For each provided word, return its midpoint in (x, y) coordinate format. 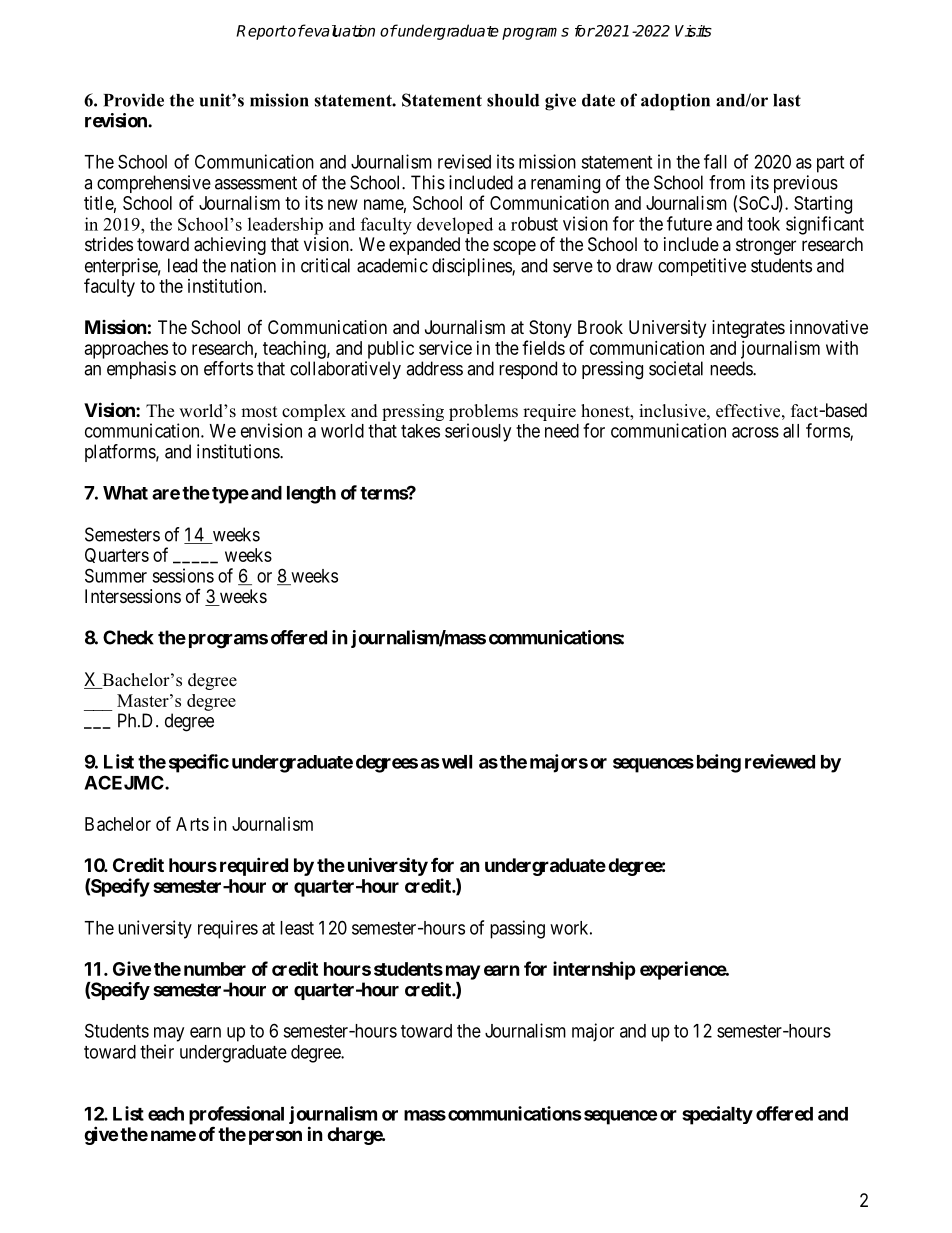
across (755, 432)
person (275, 1137)
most (259, 412)
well (457, 762)
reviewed (780, 761)
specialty (717, 1115)
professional (236, 1115)
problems (483, 412)
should (513, 100)
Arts (192, 824)
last (787, 100)
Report (261, 32)
